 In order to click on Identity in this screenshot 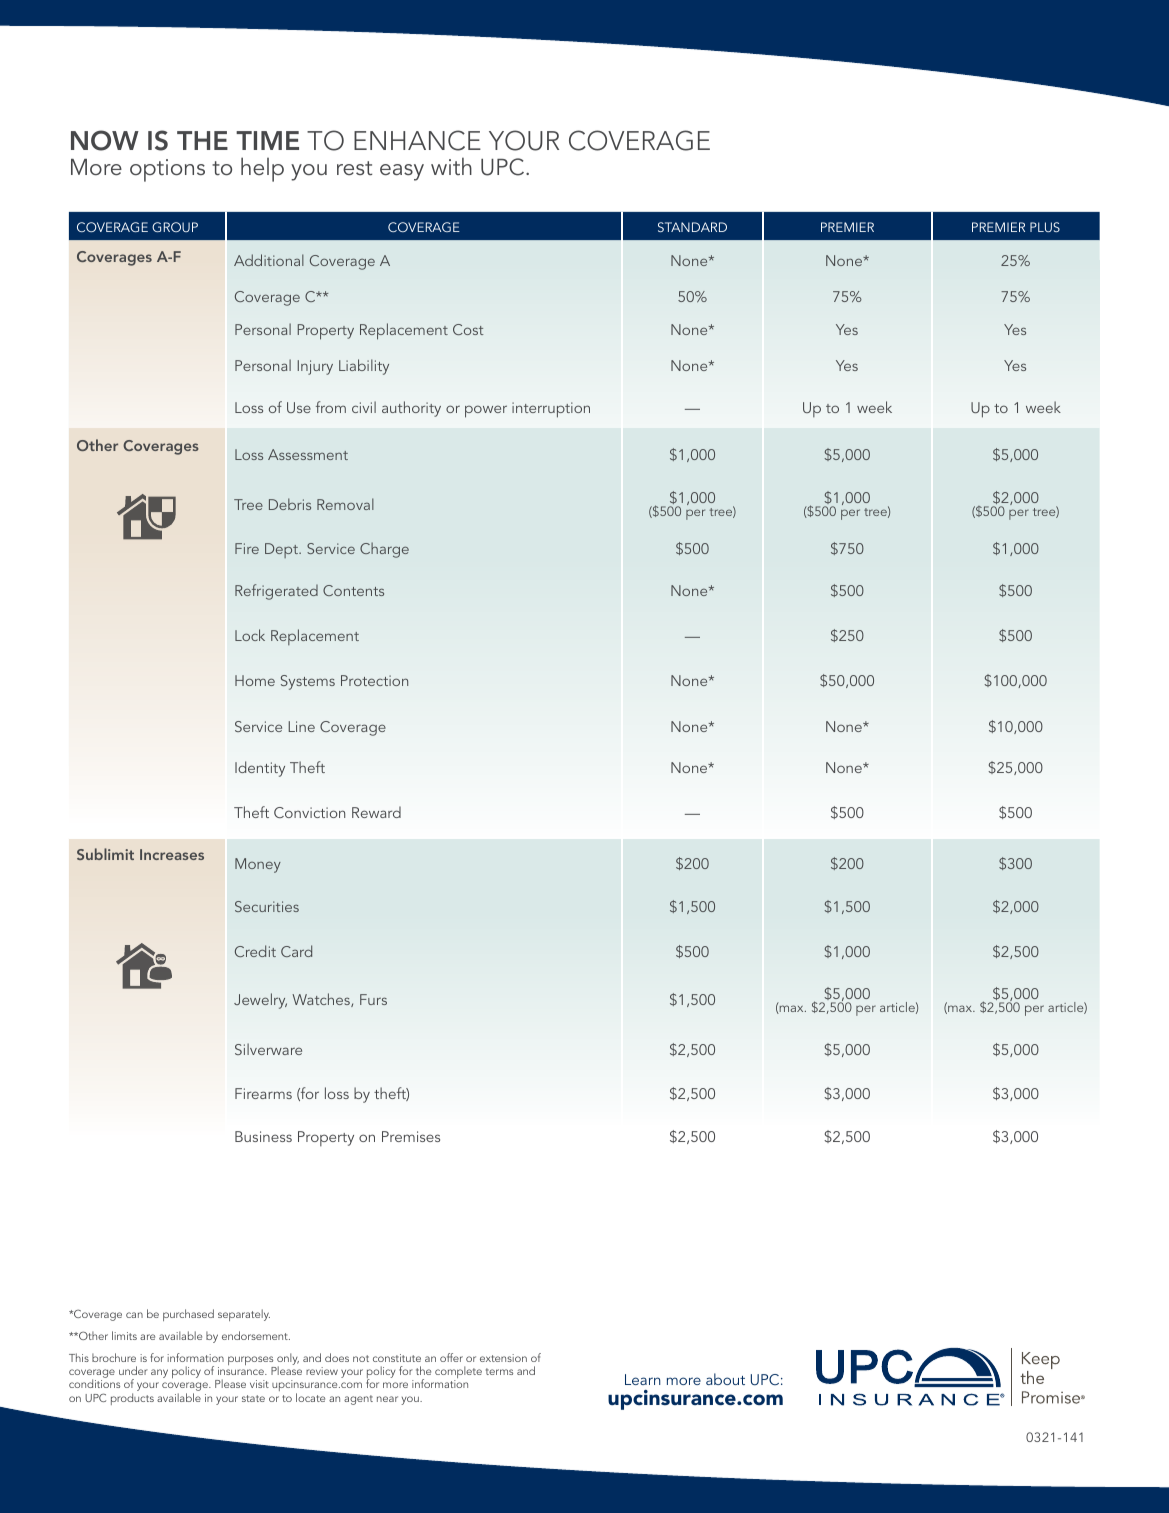, I will do `click(260, 769)`.
